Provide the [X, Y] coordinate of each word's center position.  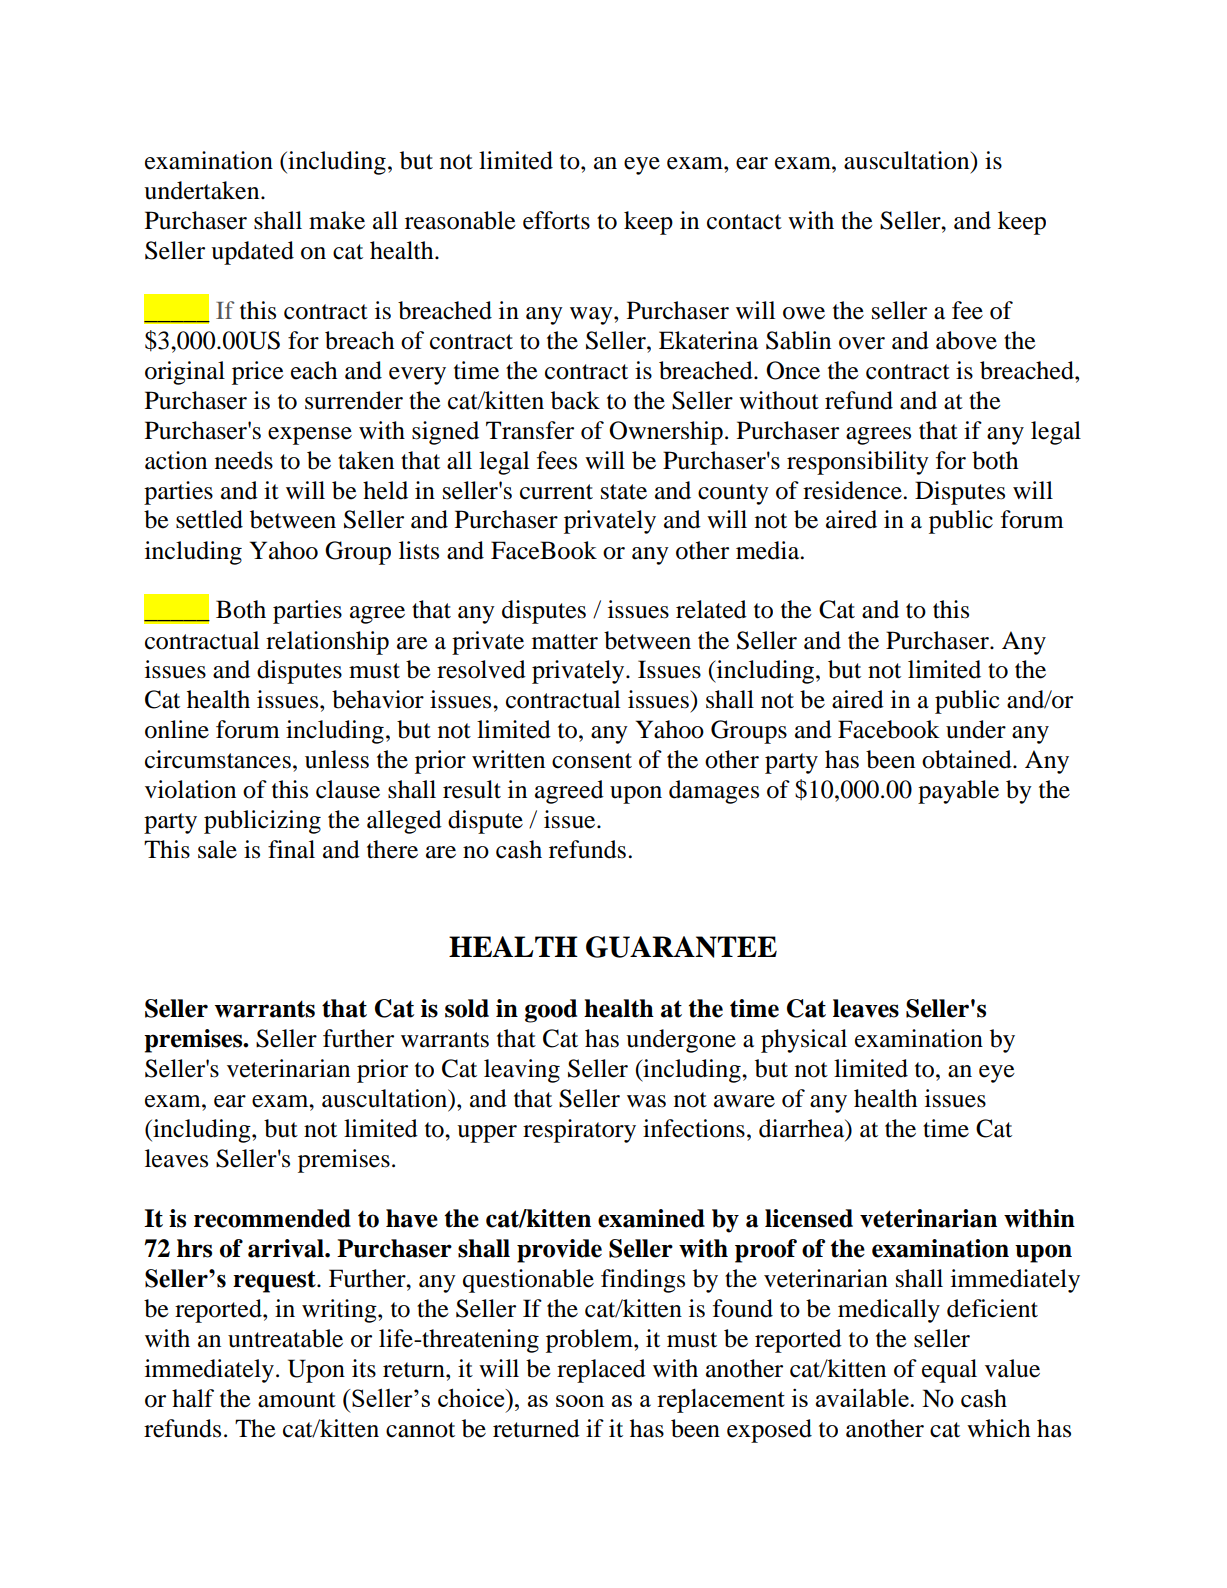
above [966, 340]
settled [209, 519]
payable [958, 792]
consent [592, 761]
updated [252, 253]
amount [297, 1400]
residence [853, 490]
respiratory [579, 1131]
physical [804, 1041]
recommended [272, 1218]
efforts [556, 220]
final [291, 849]
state [624, 492]
